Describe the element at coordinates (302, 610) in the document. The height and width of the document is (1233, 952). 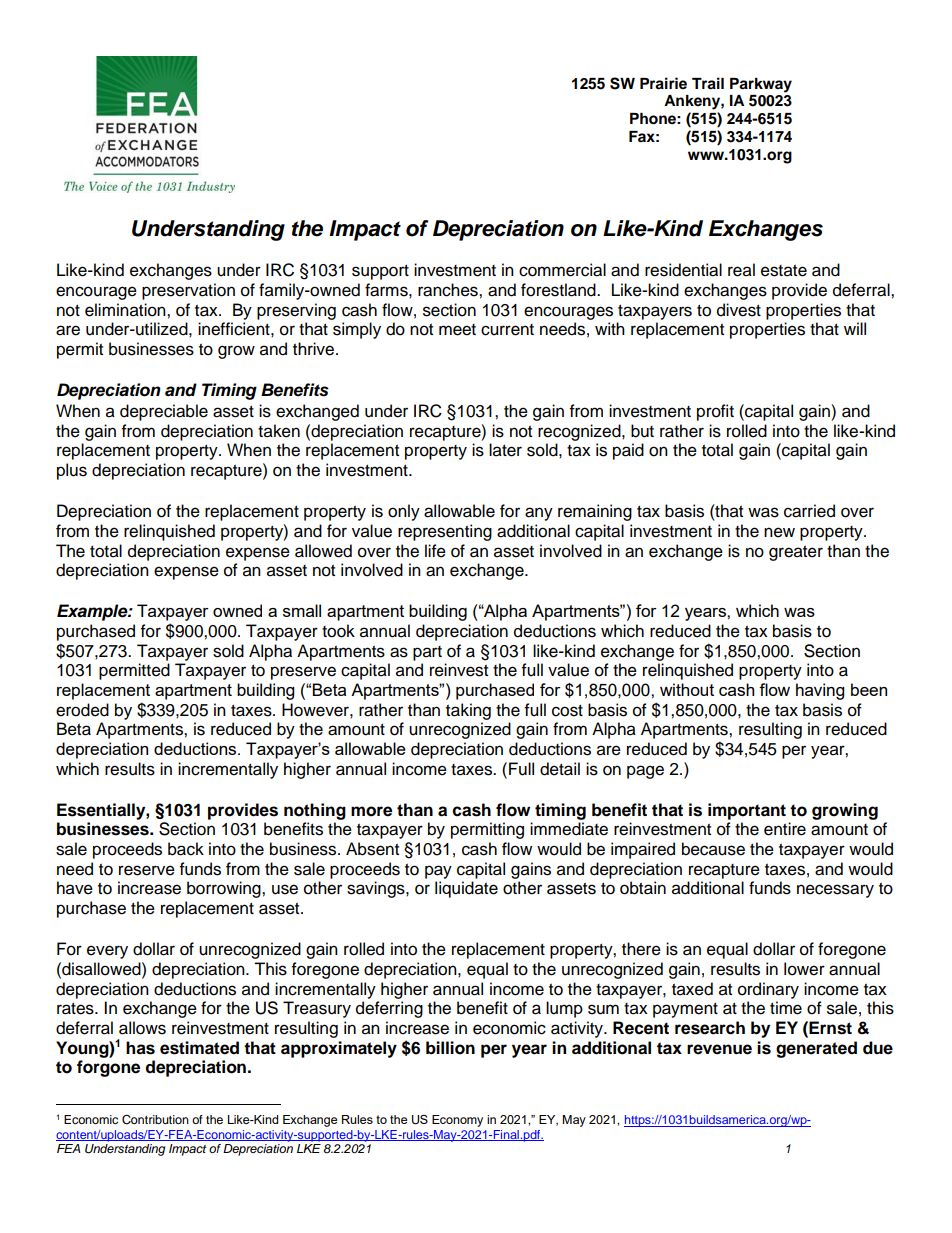
I see `small` at that location.
